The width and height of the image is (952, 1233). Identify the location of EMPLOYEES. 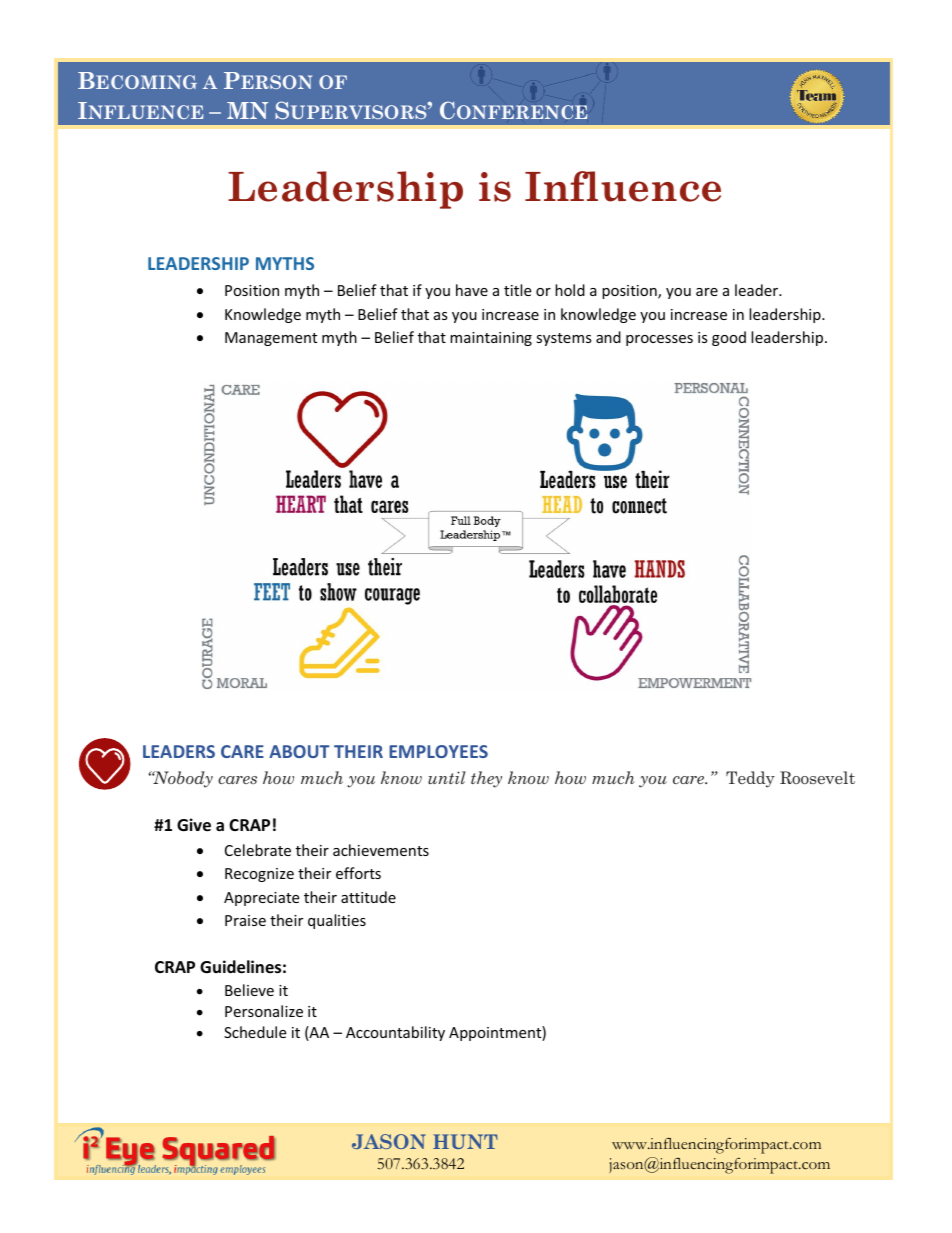
(438, 751).
